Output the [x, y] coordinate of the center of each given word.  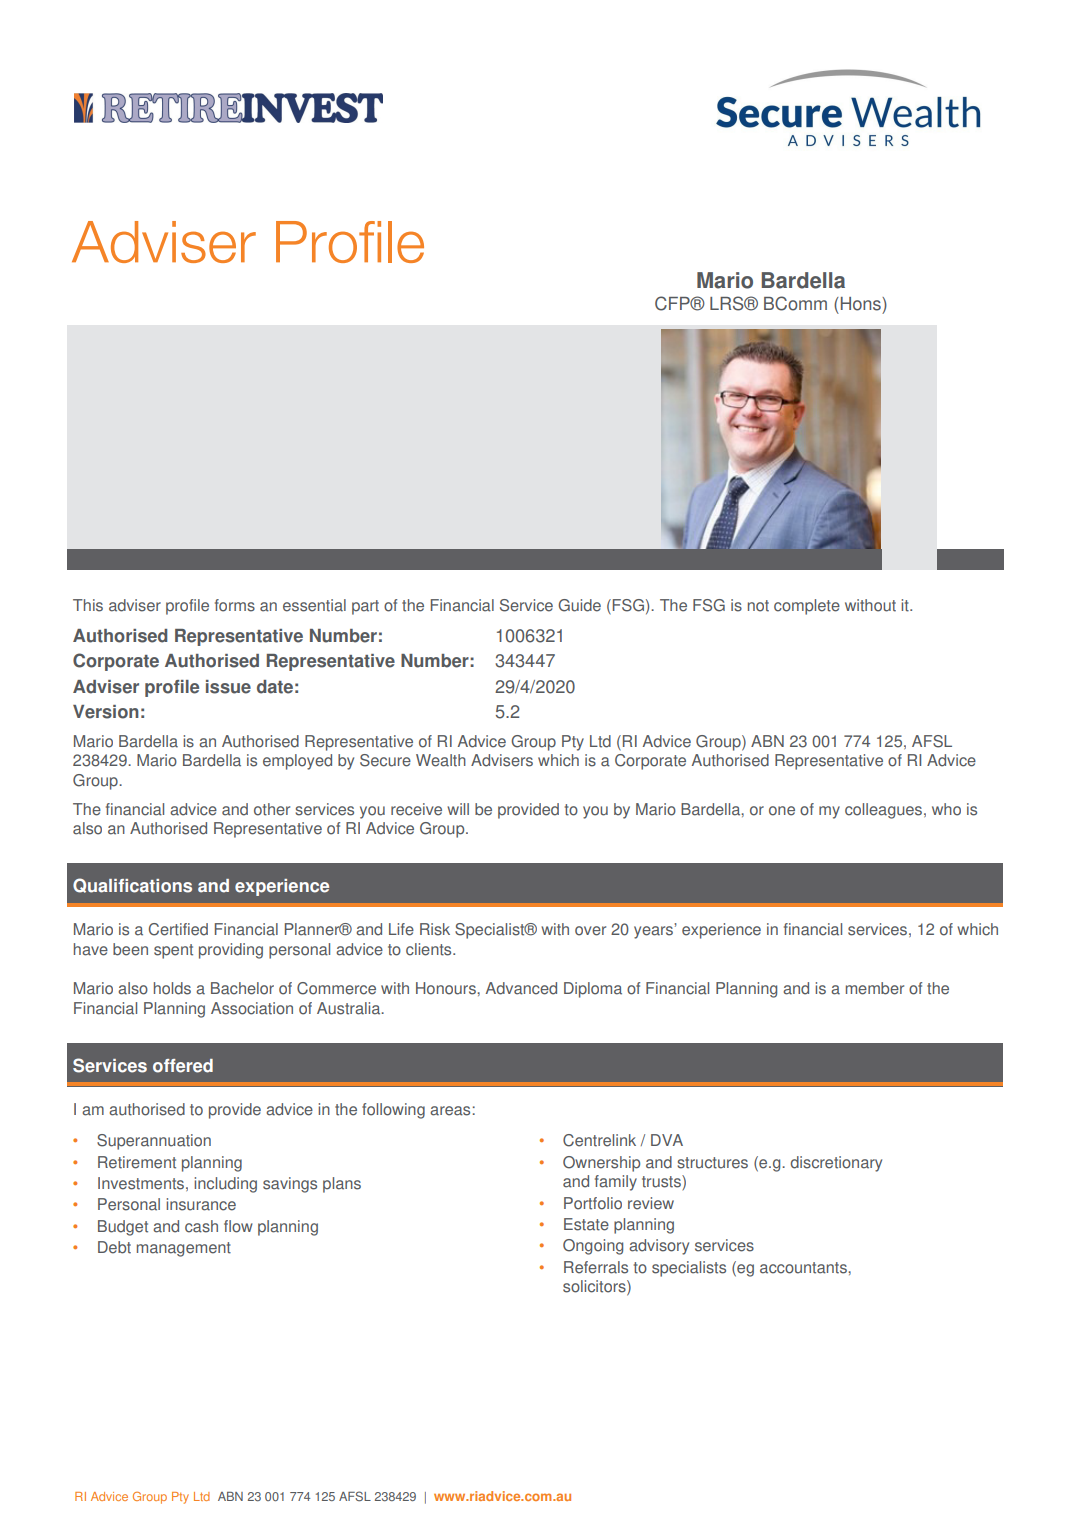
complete [807, 607]
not [758, 606]
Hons [860, 304]
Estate [586, 1224]
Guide [579, 605]
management [184, 1249]
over [590, 931]
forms [235, 605]
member [875, 988]
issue [228, 687]
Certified [178, 929]
